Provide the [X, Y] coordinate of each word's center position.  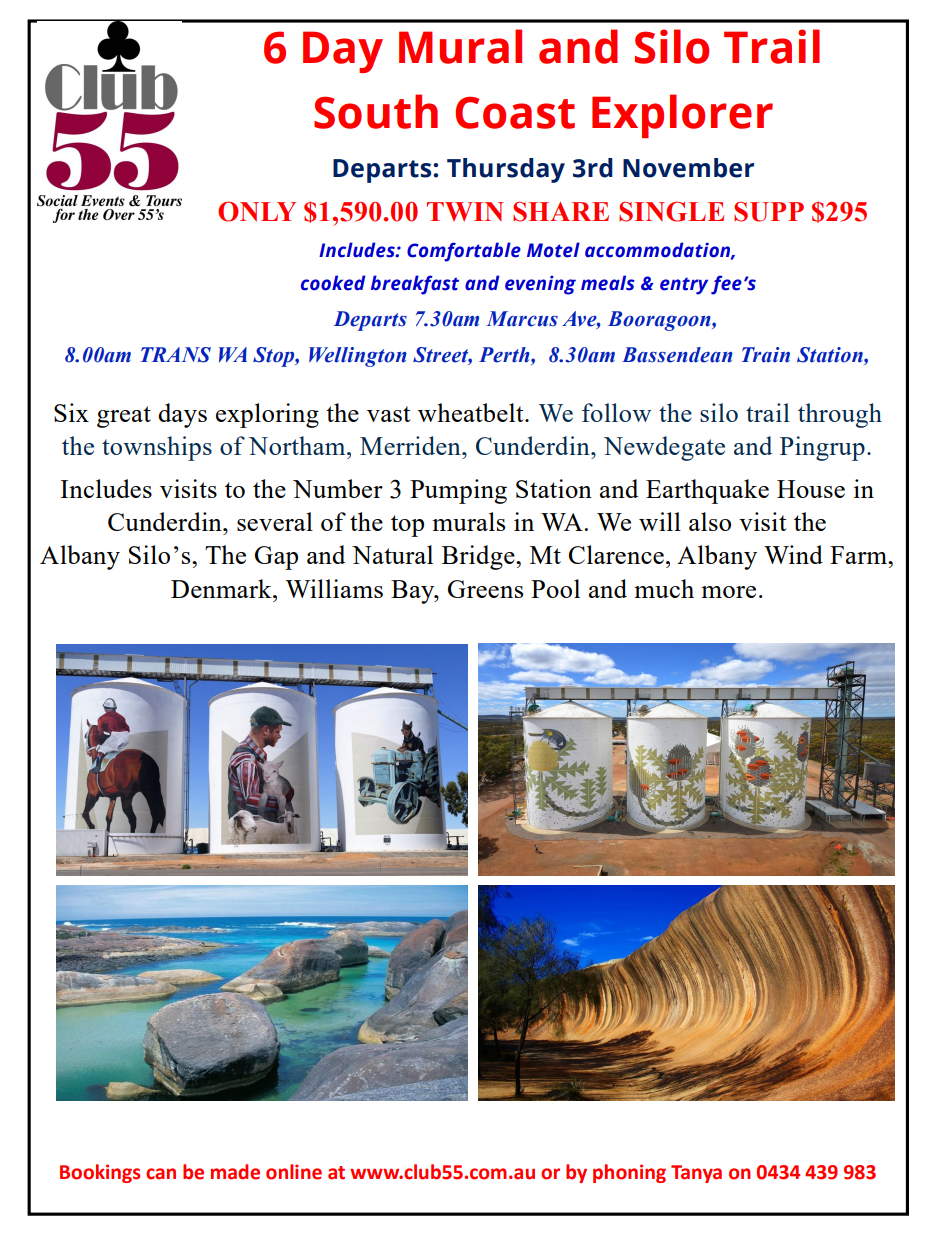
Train [766, 355]
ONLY [257, 211]
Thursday [506, 170]
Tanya [696, 1174]
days [182, 415]
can [161, 1174]
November [688, 168]
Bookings [100, 1173]
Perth [505, 356]
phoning [629, 1173]
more [728, 592]
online [294, 1172]
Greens [485, 589]
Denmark [222, 588]
